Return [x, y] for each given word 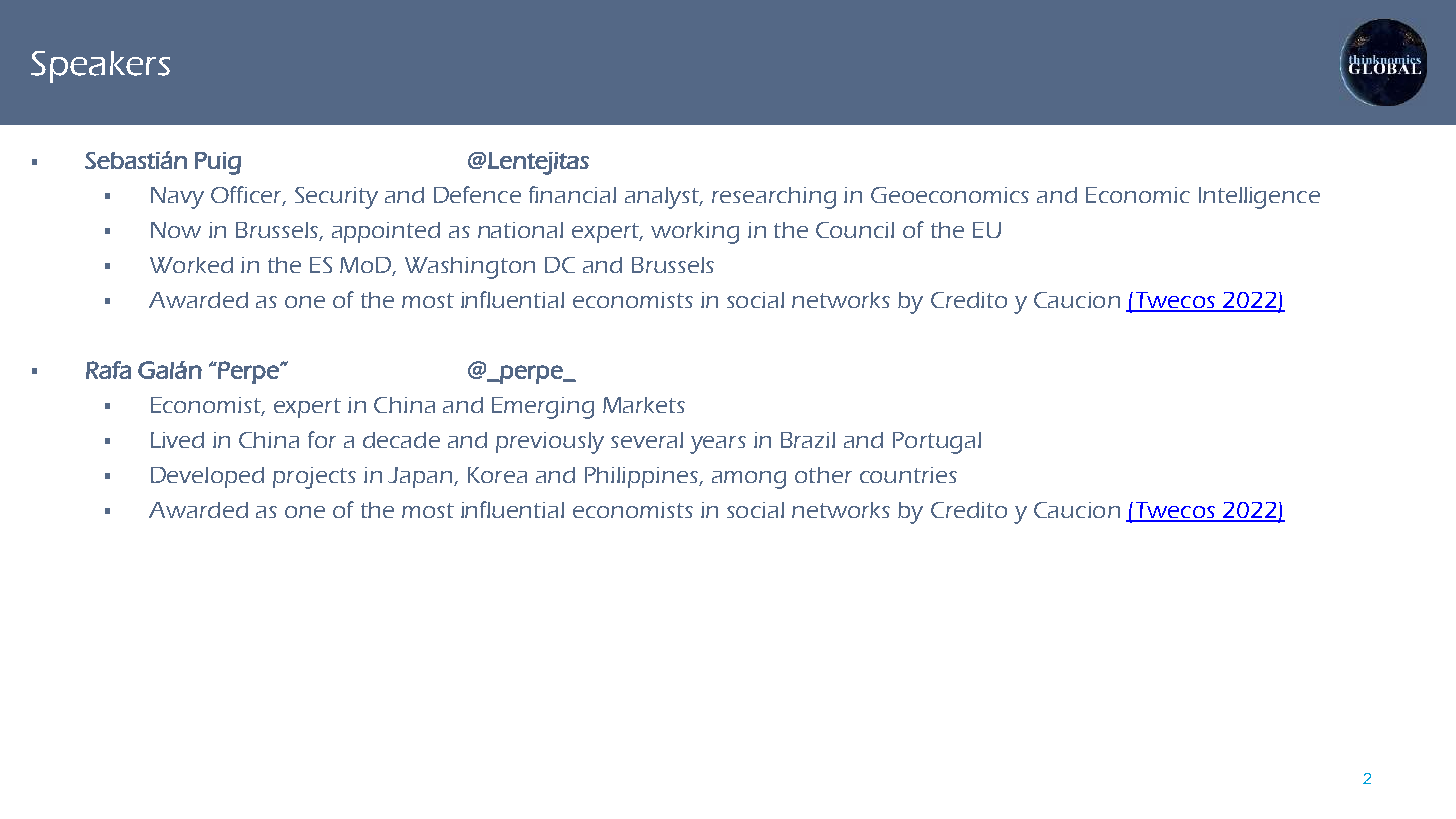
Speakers [100, 67]
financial [572, 194]
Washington [470, 268]
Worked [191, 265]
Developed [207, 477]
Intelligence [1259, 198]
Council [855, 230]
